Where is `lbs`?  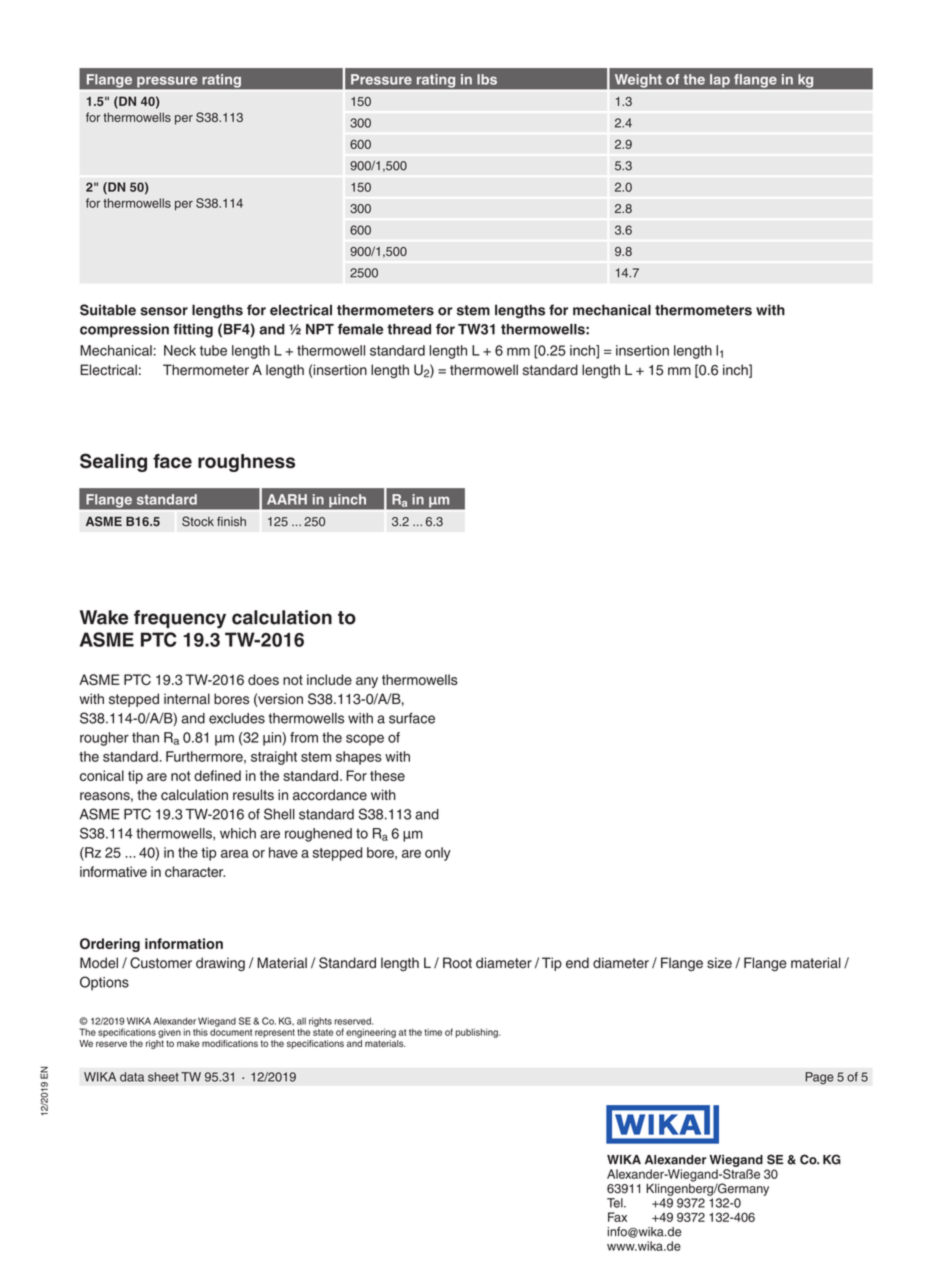 lbs is located at coordinates (487, 79).
